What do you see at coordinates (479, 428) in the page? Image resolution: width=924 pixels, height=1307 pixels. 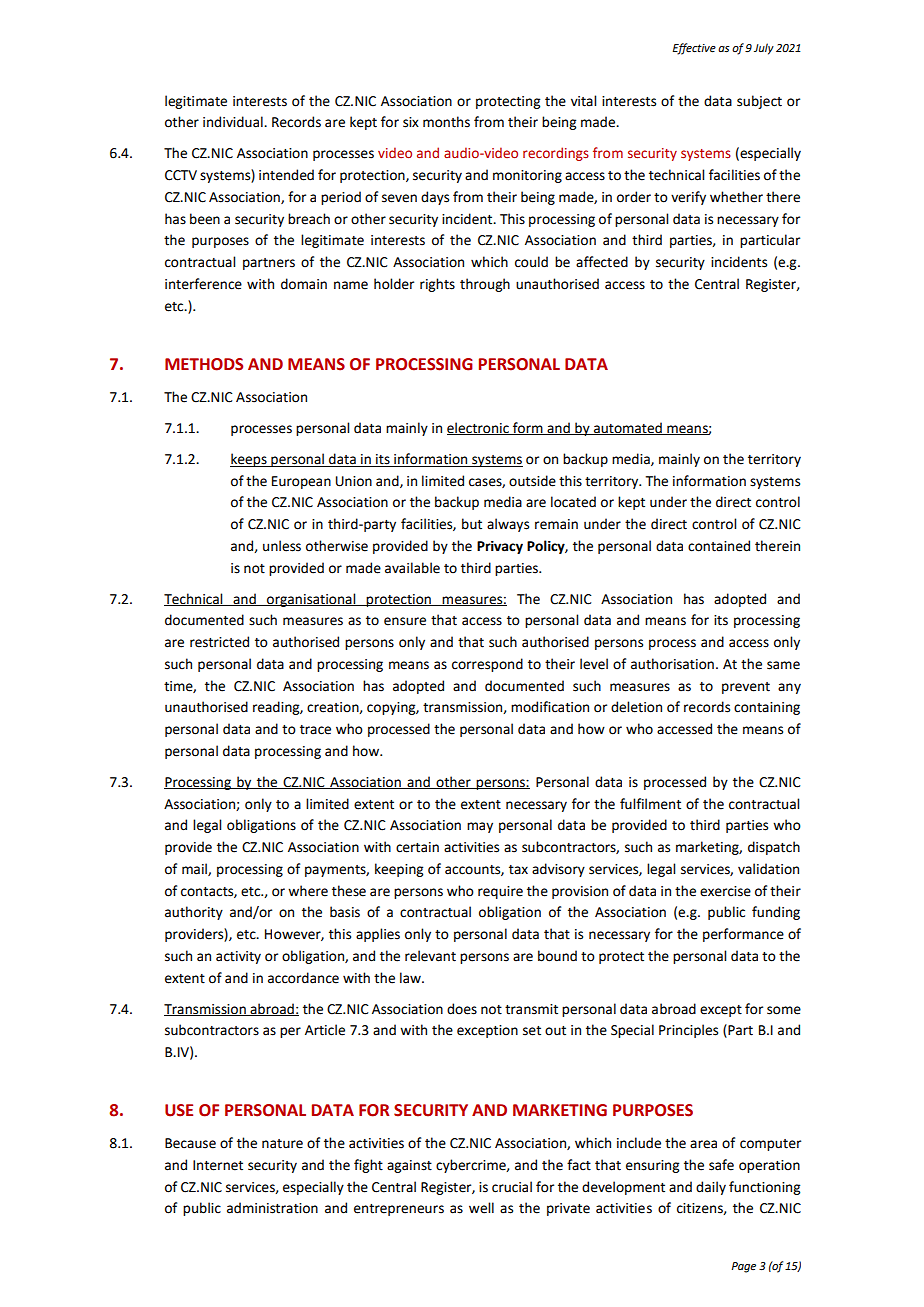 I see `electronic` at bounding box center [479, 428].
